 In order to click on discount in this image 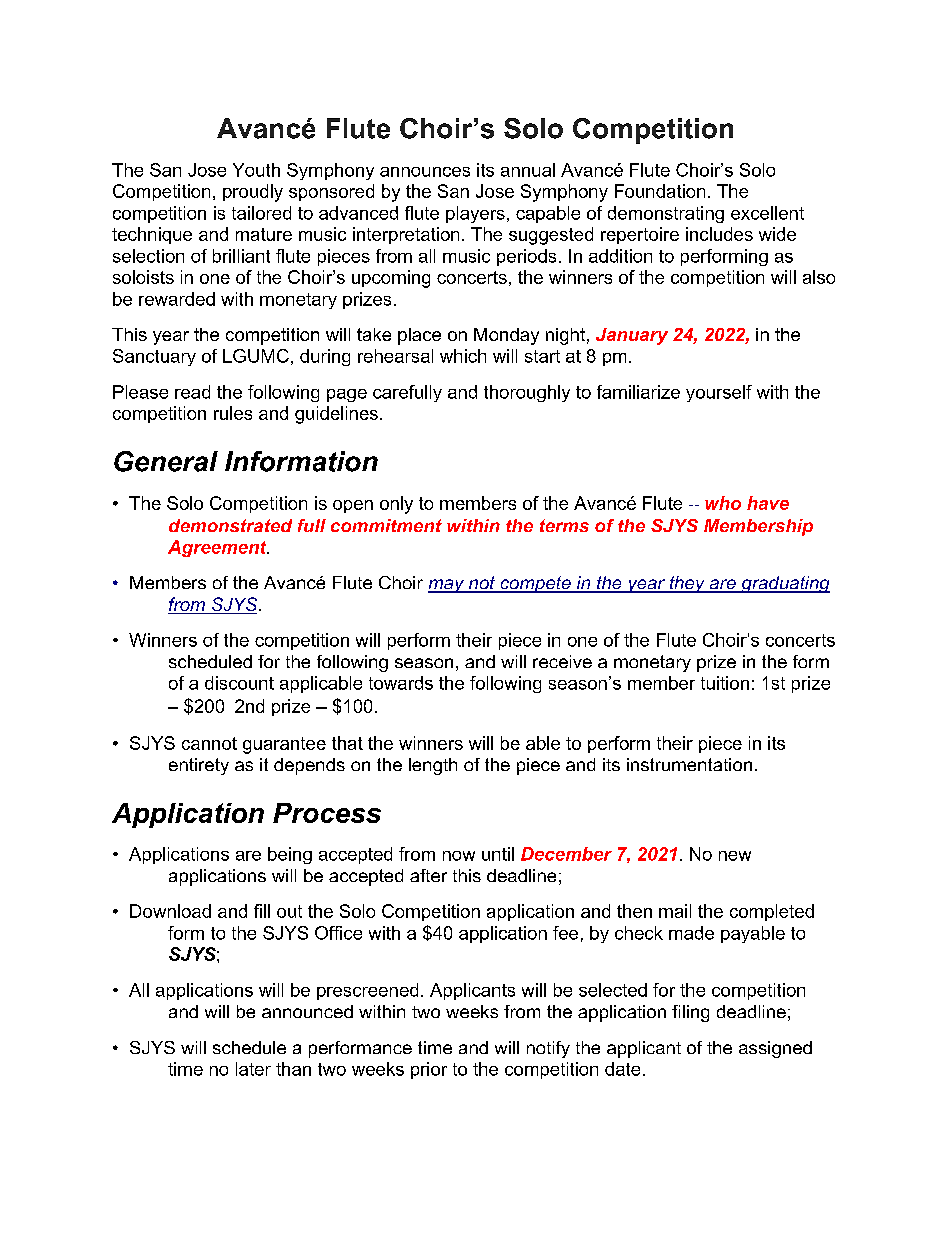, I will do `click(239, 683)`.
